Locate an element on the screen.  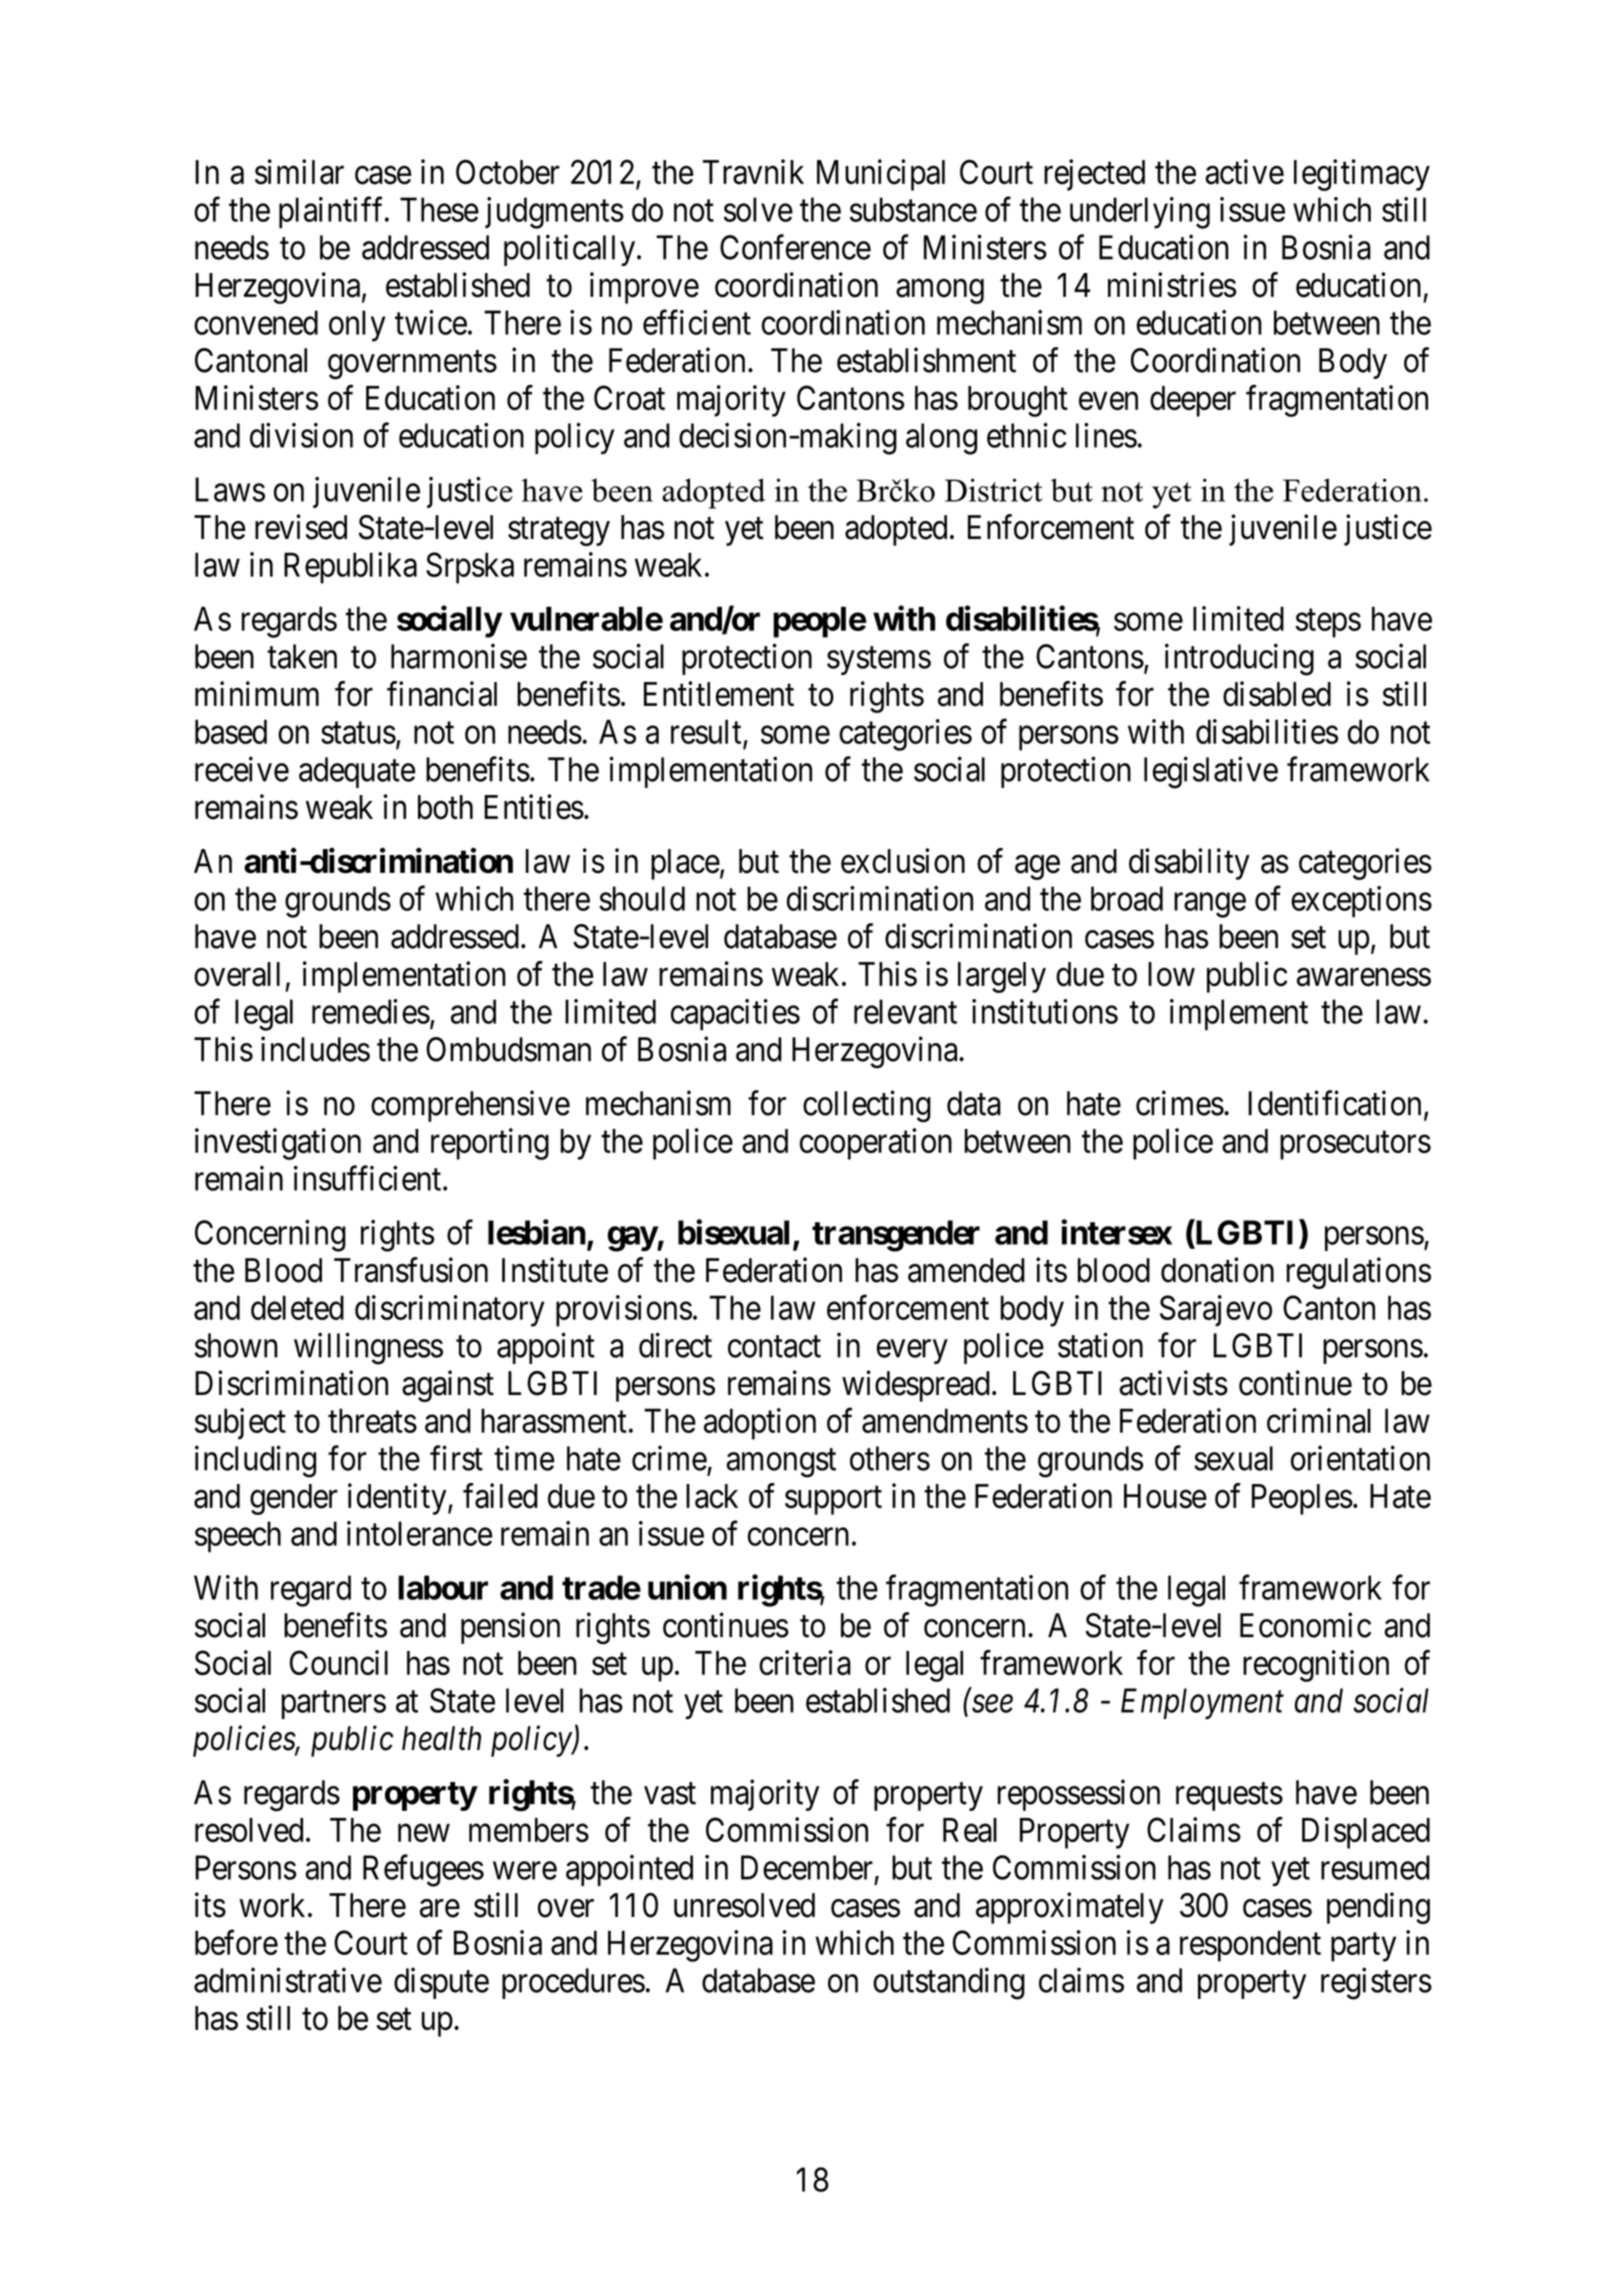
introducing is located at coordinates (1239, 659).
